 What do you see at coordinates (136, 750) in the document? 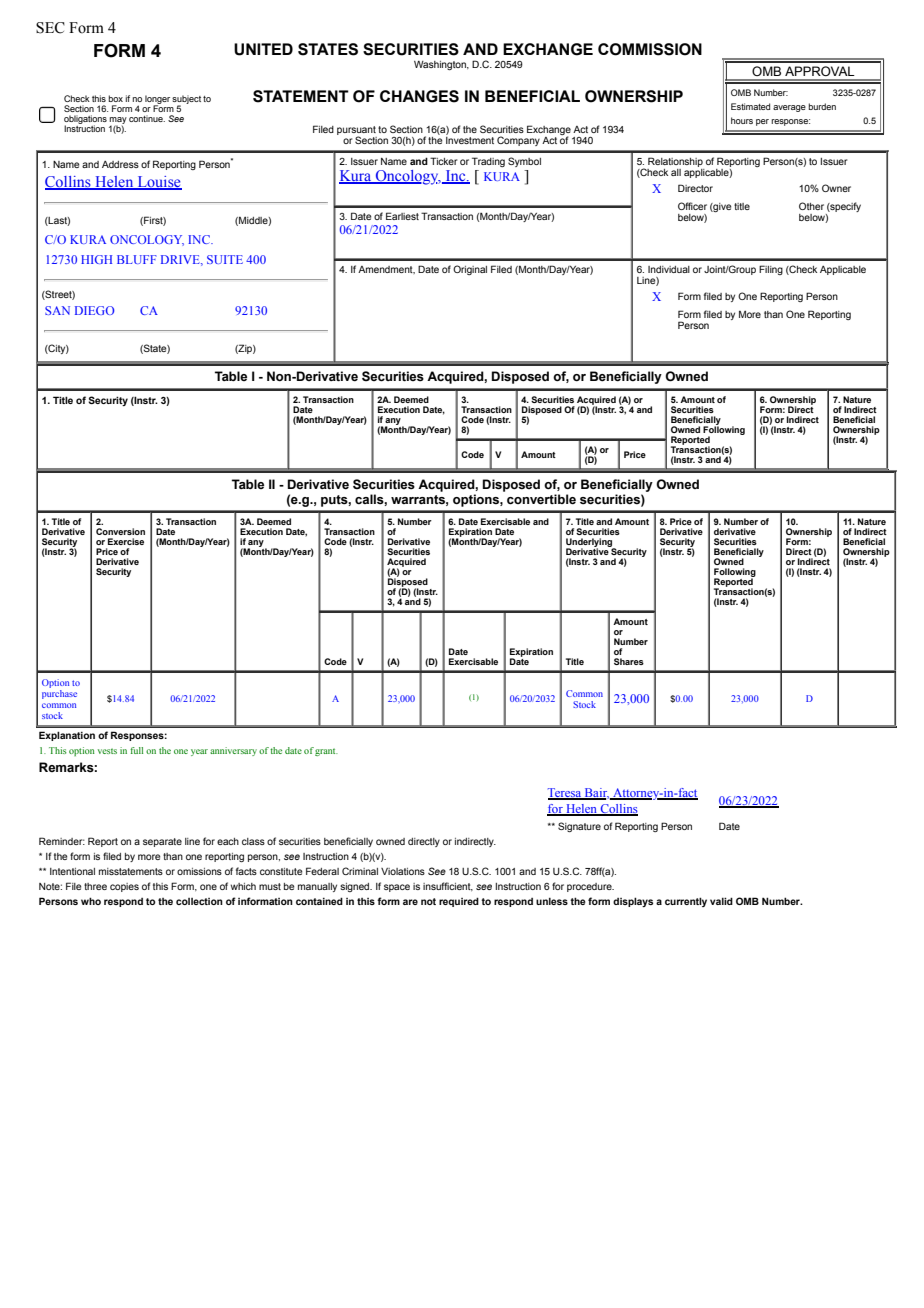
I see `full` at bounding box center [136, 750].
